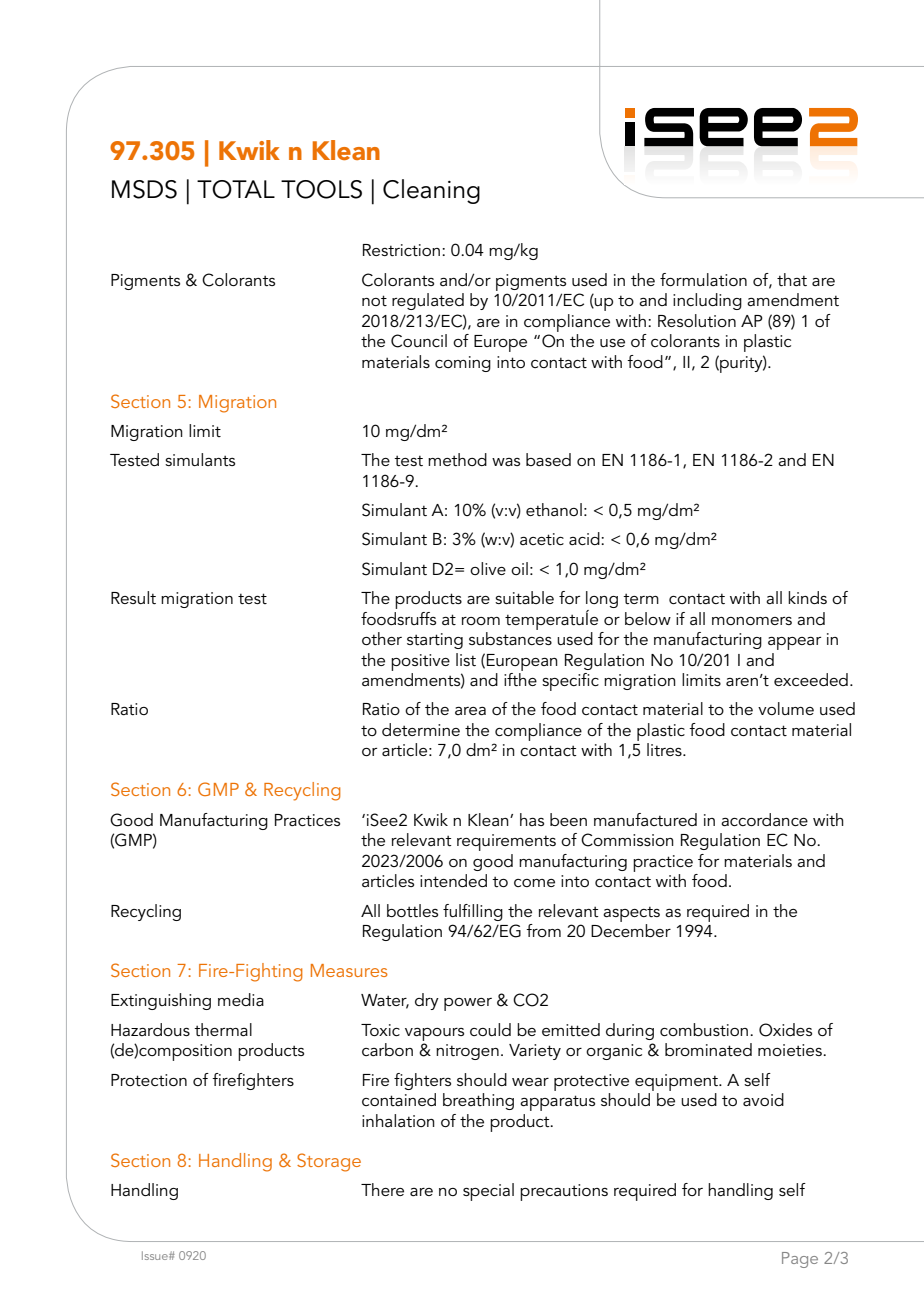  Describe the element at coordinates (764, 819) in the page. I see `accordance` at that location.
